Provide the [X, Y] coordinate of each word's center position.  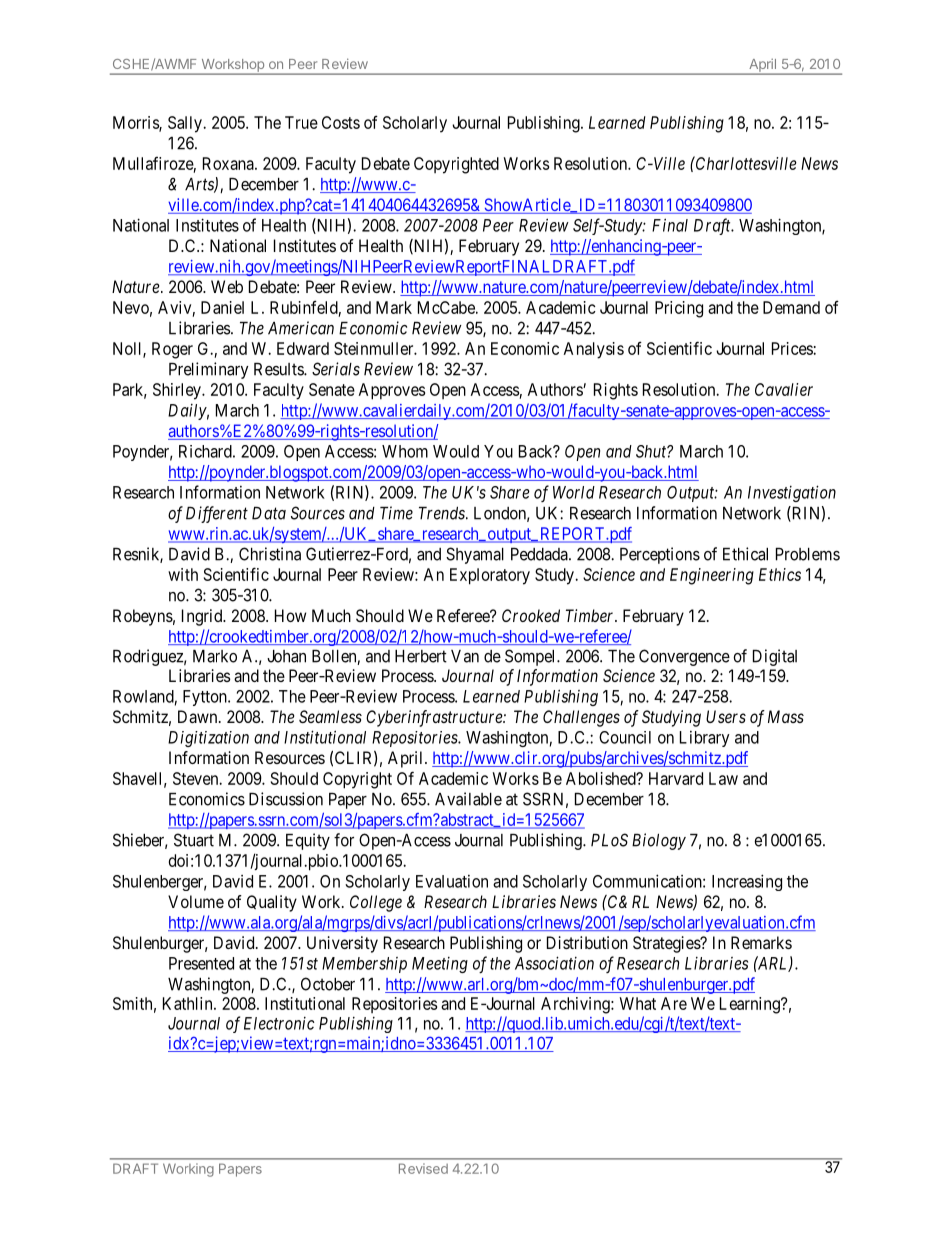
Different [217, 514]
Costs [341, 122]
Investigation [792, 493]
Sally [186, 124]
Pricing [679, 309]
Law [723, 778]
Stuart [194, 840]
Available [468, 799]
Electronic [279, 1023]
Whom [405, 451]
